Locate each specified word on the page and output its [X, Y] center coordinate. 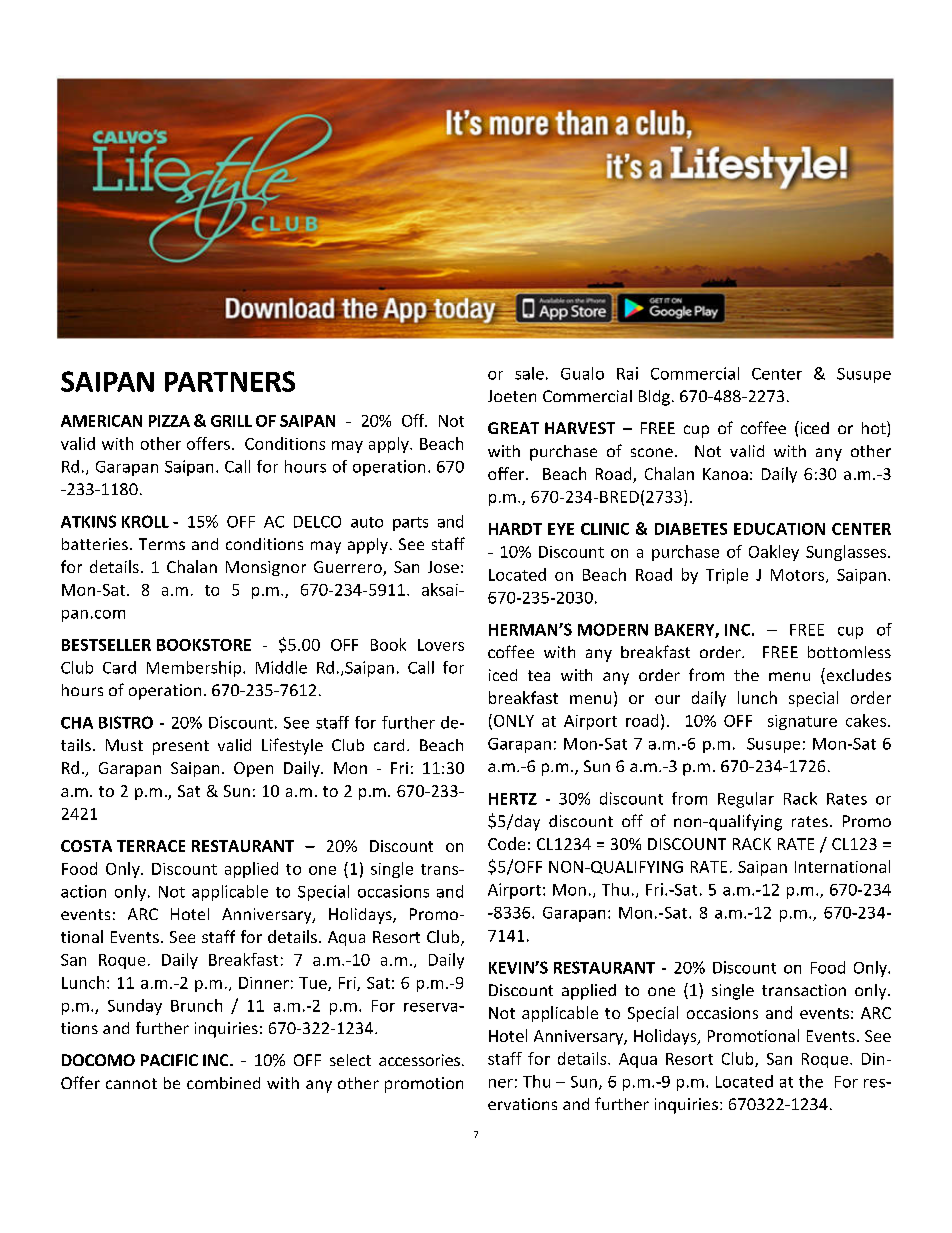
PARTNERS [230, 381]
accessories [419, 1060]
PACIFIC [169, 1060]
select [350, 1060]
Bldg [654, 398]
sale [529, 373]
